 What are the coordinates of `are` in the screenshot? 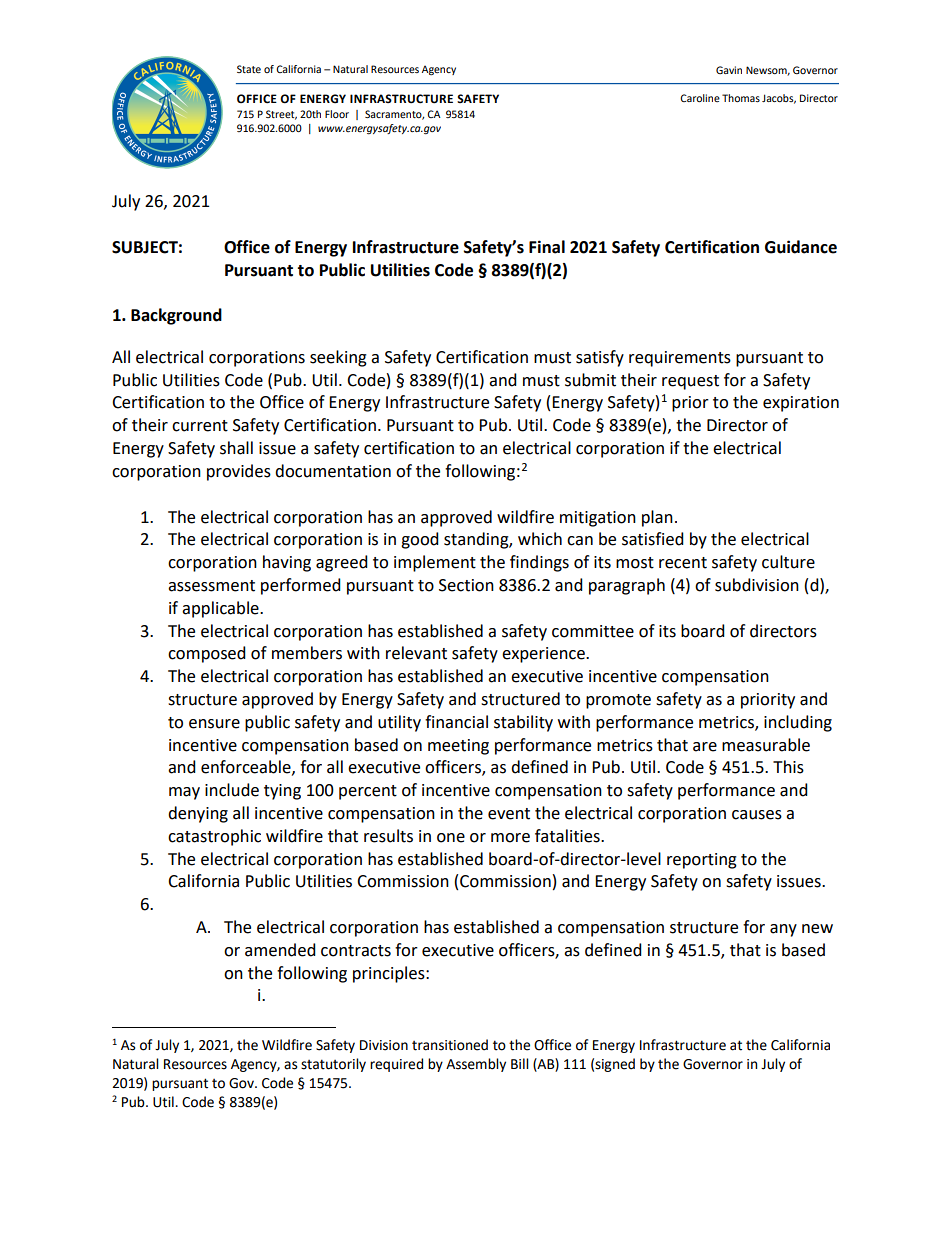 It's located at (705, 747).
